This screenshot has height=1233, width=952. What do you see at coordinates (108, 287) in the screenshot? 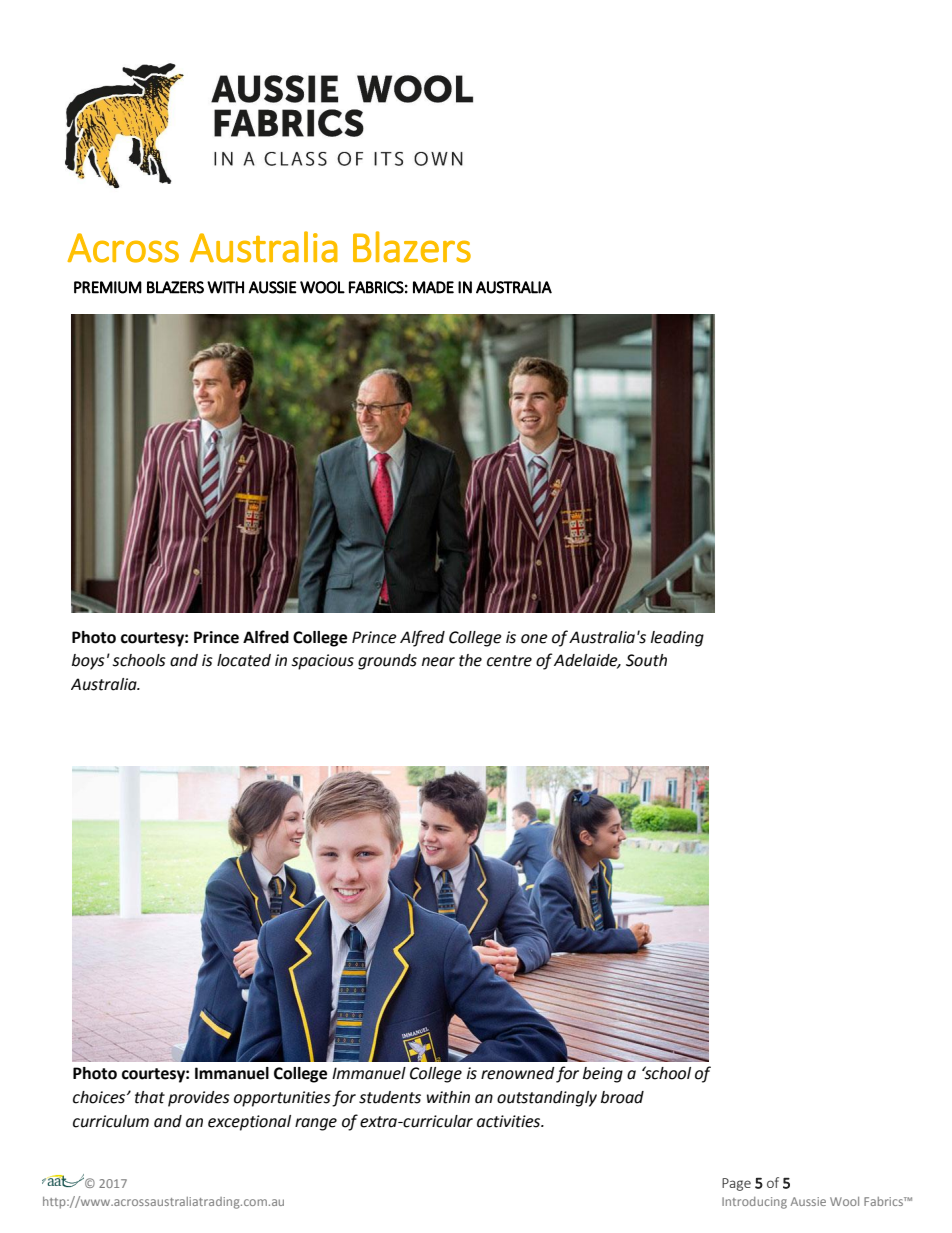
I see `PREMIUM` at bounding box center [108, 287].
